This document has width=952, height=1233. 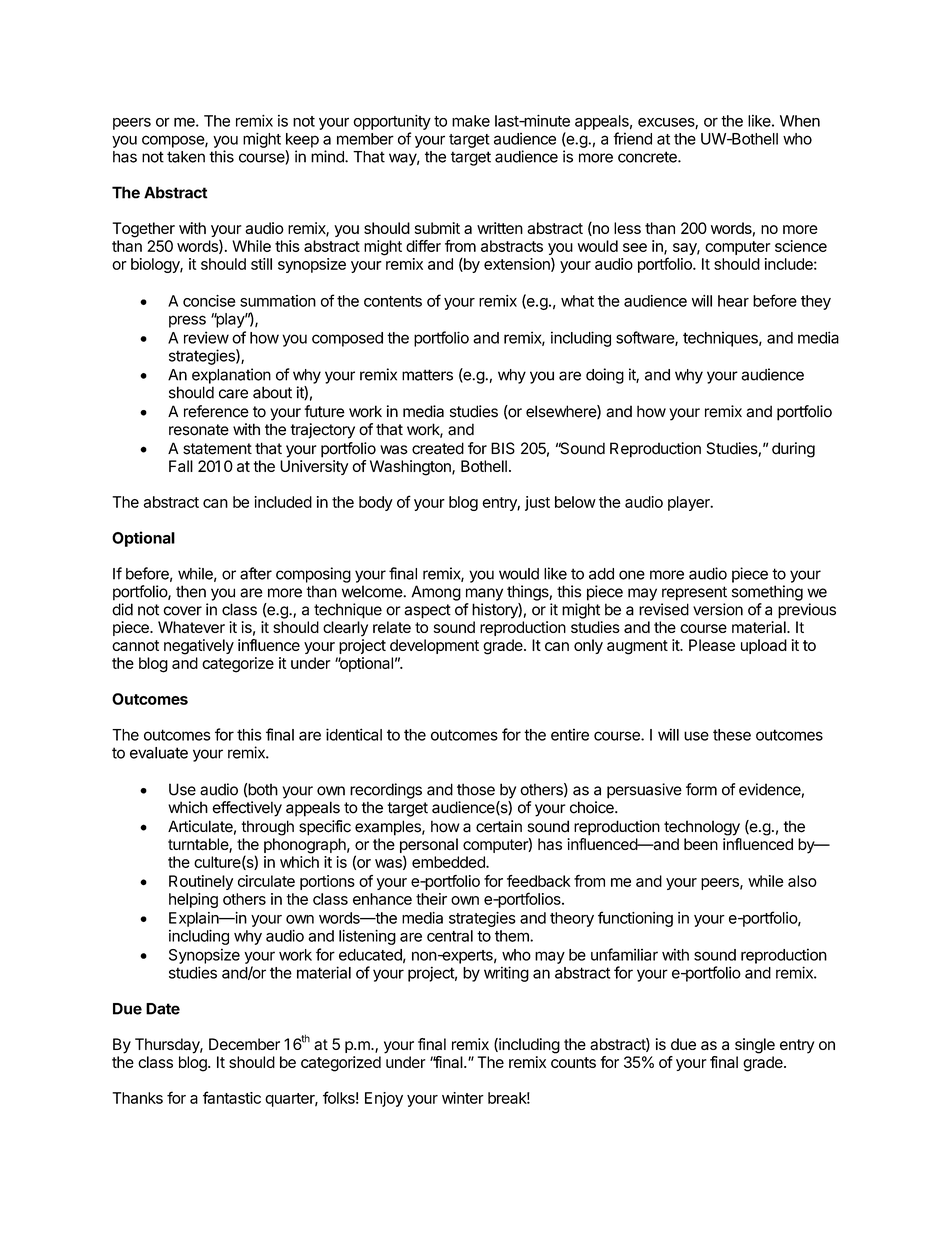 What do you see at coordinates (206, 337) in the document?
I see `review` at bounding box center [206, 337].
